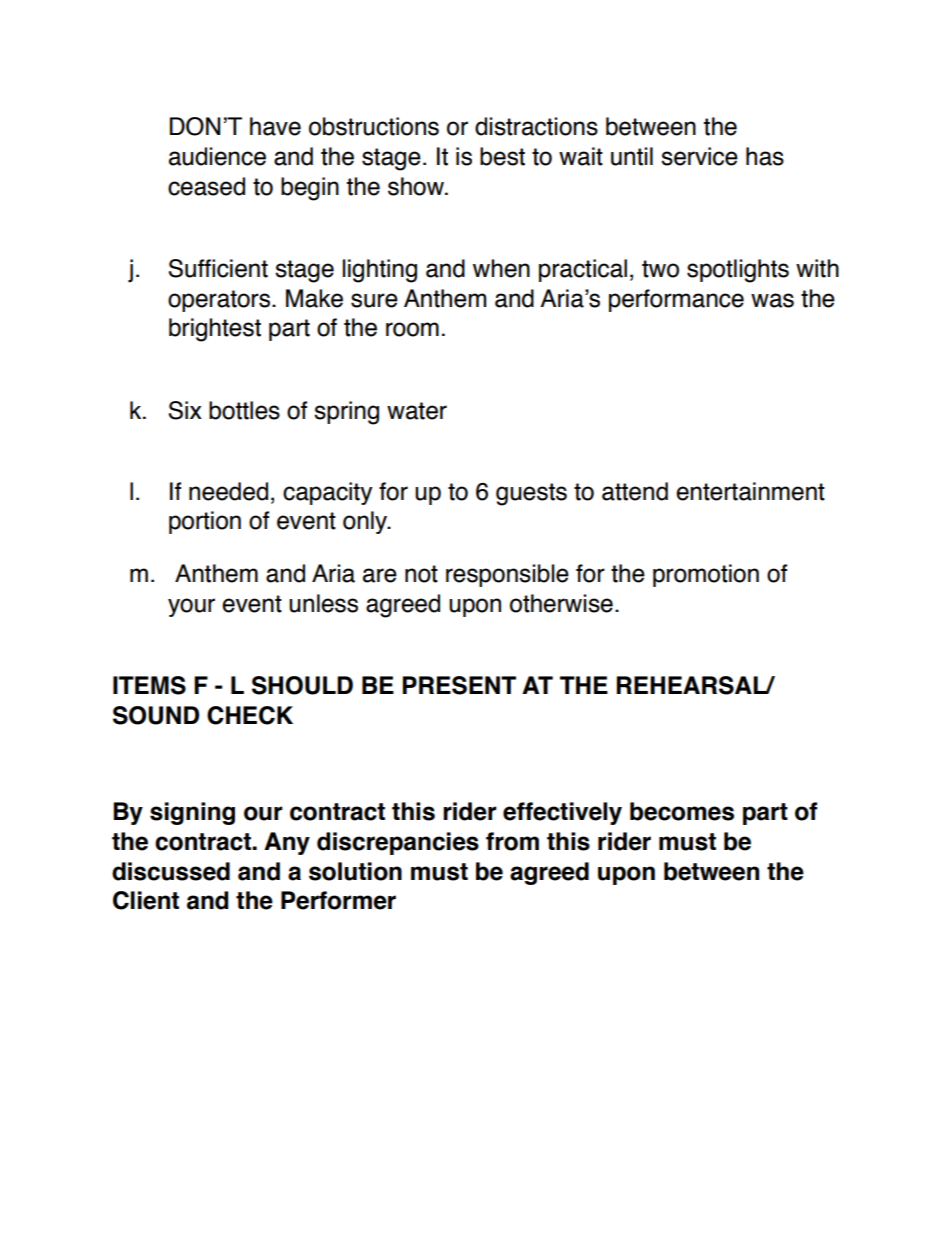  Describe the element at coordinates (501, 268) in the page. I see `when` at that location.
